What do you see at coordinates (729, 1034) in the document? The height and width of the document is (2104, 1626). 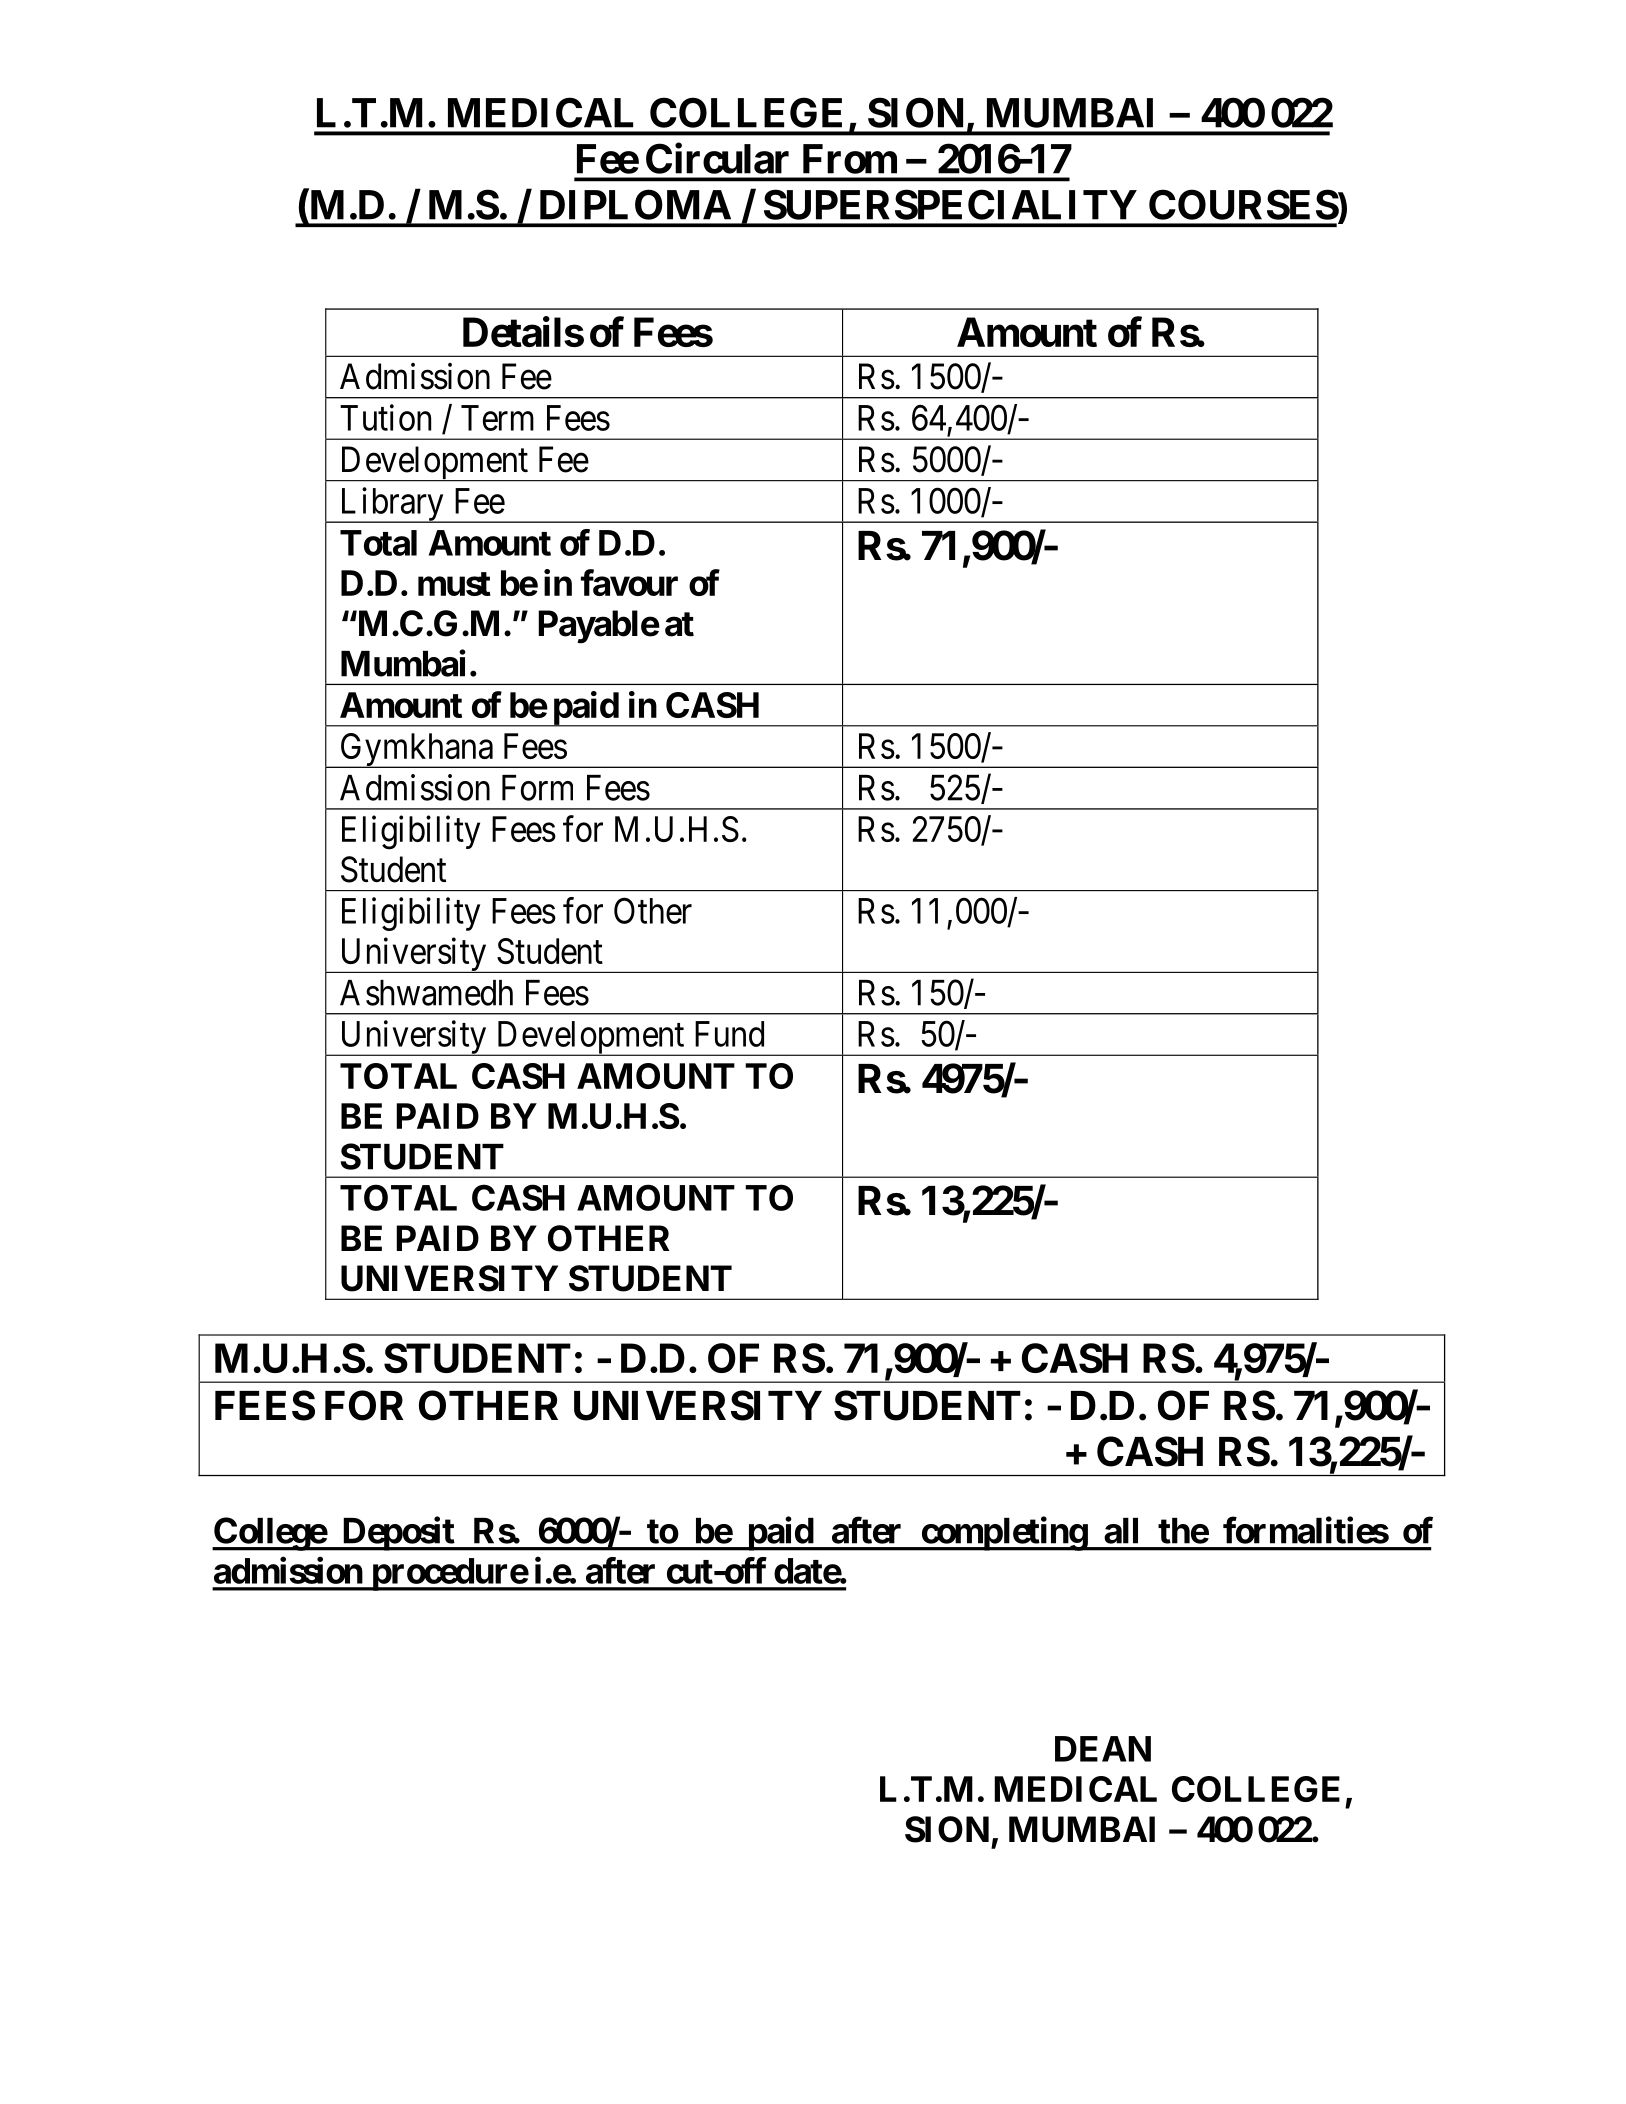 I see `Fund` at bounding box center [729, 1034].
